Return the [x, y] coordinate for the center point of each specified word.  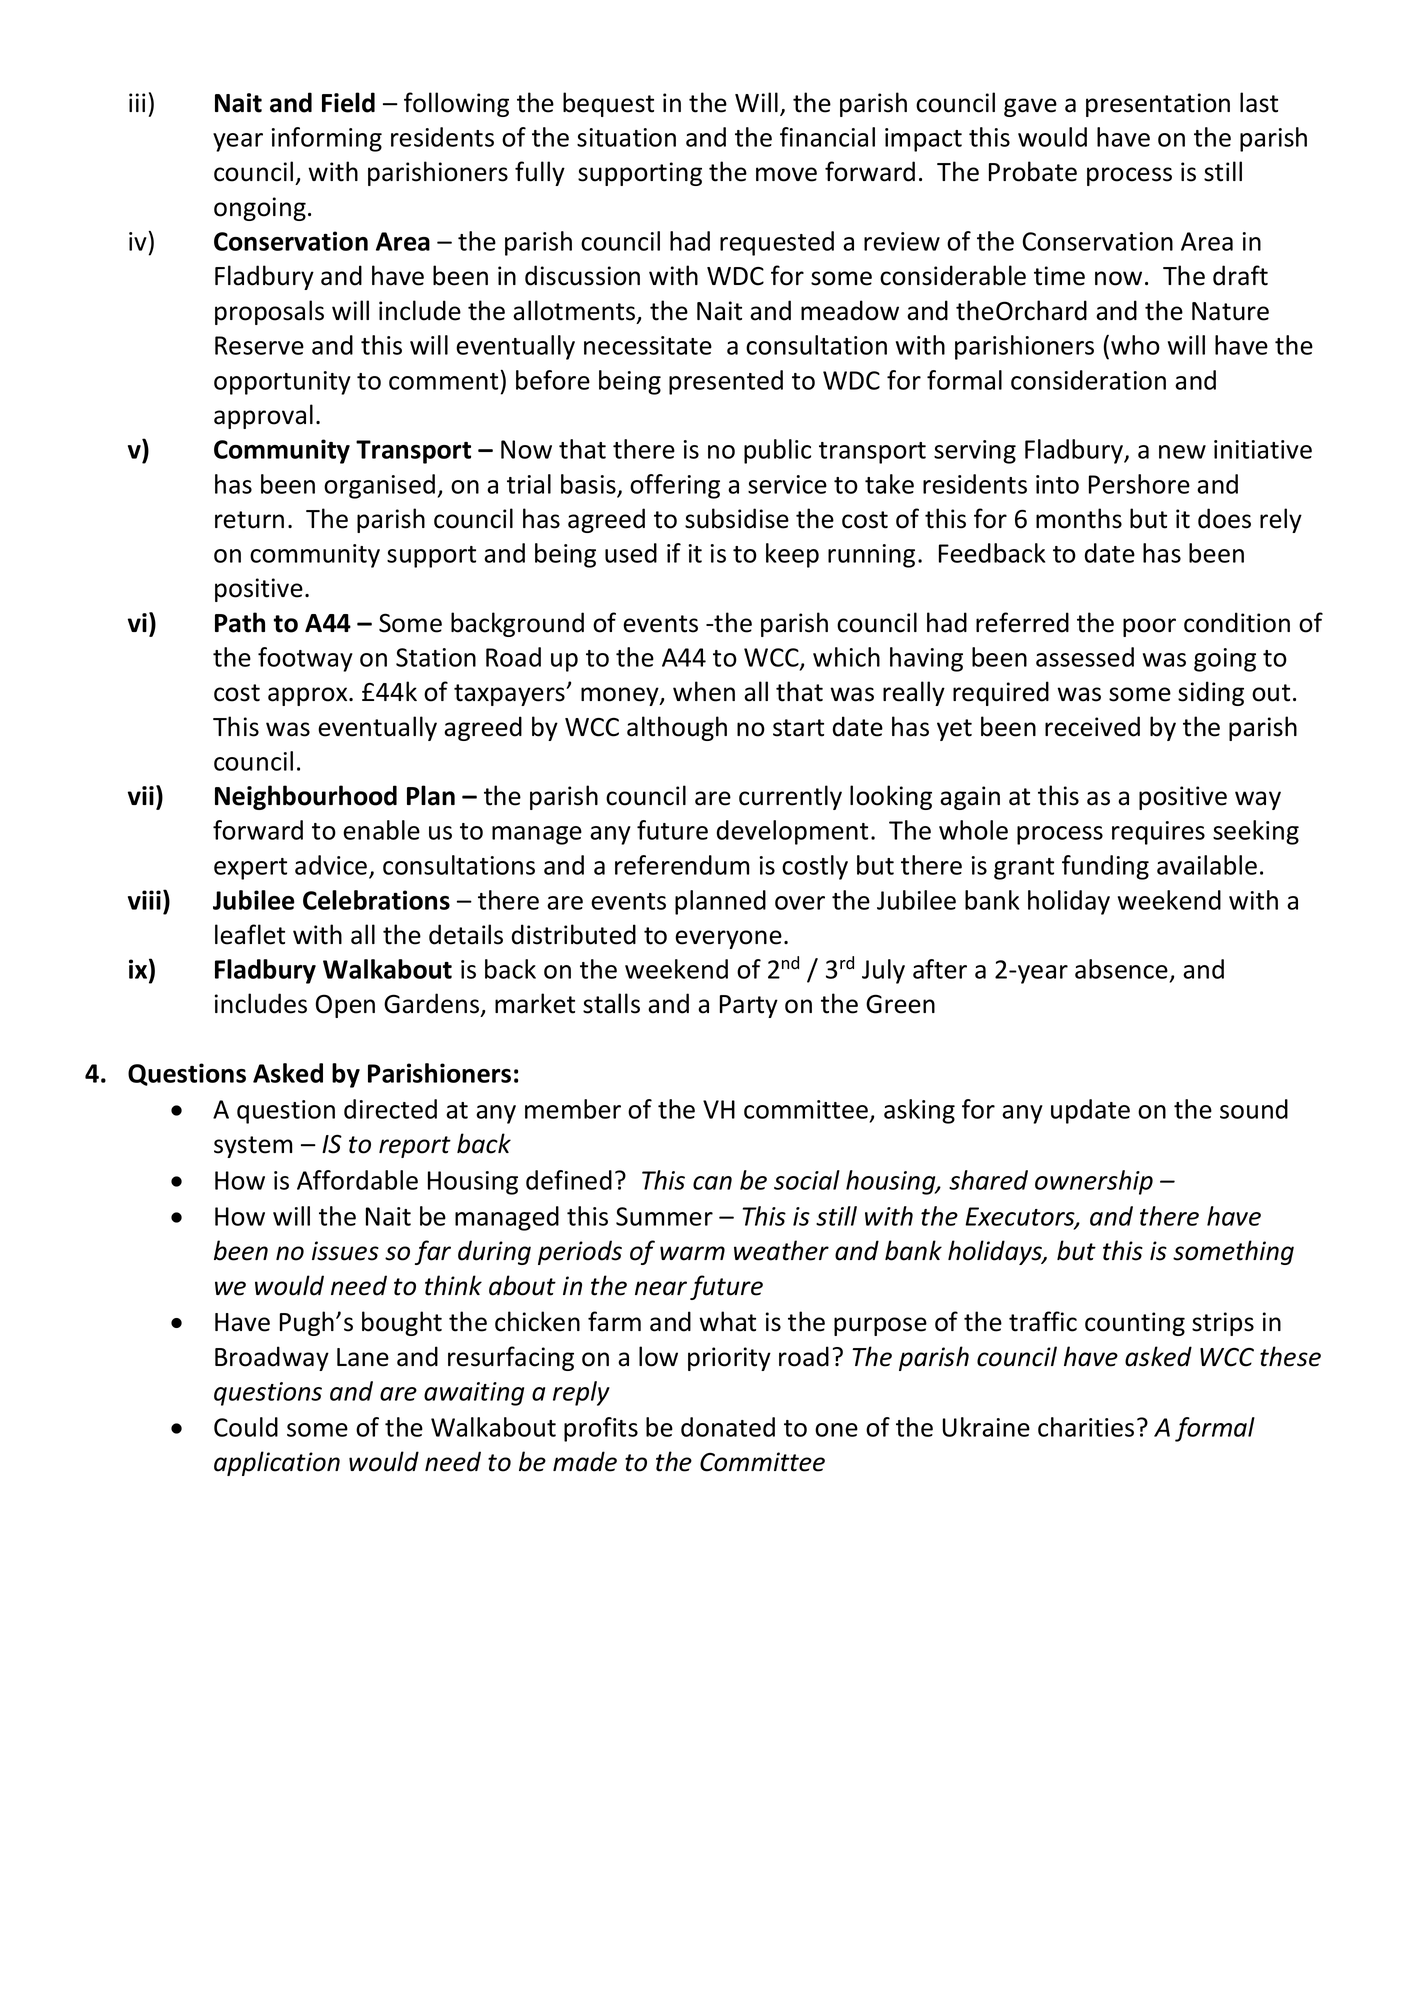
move [786, 174]
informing [327, 139]
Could [246, 1427]
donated [728, 1427]
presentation [1158, 105]
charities [1086, 1427]
